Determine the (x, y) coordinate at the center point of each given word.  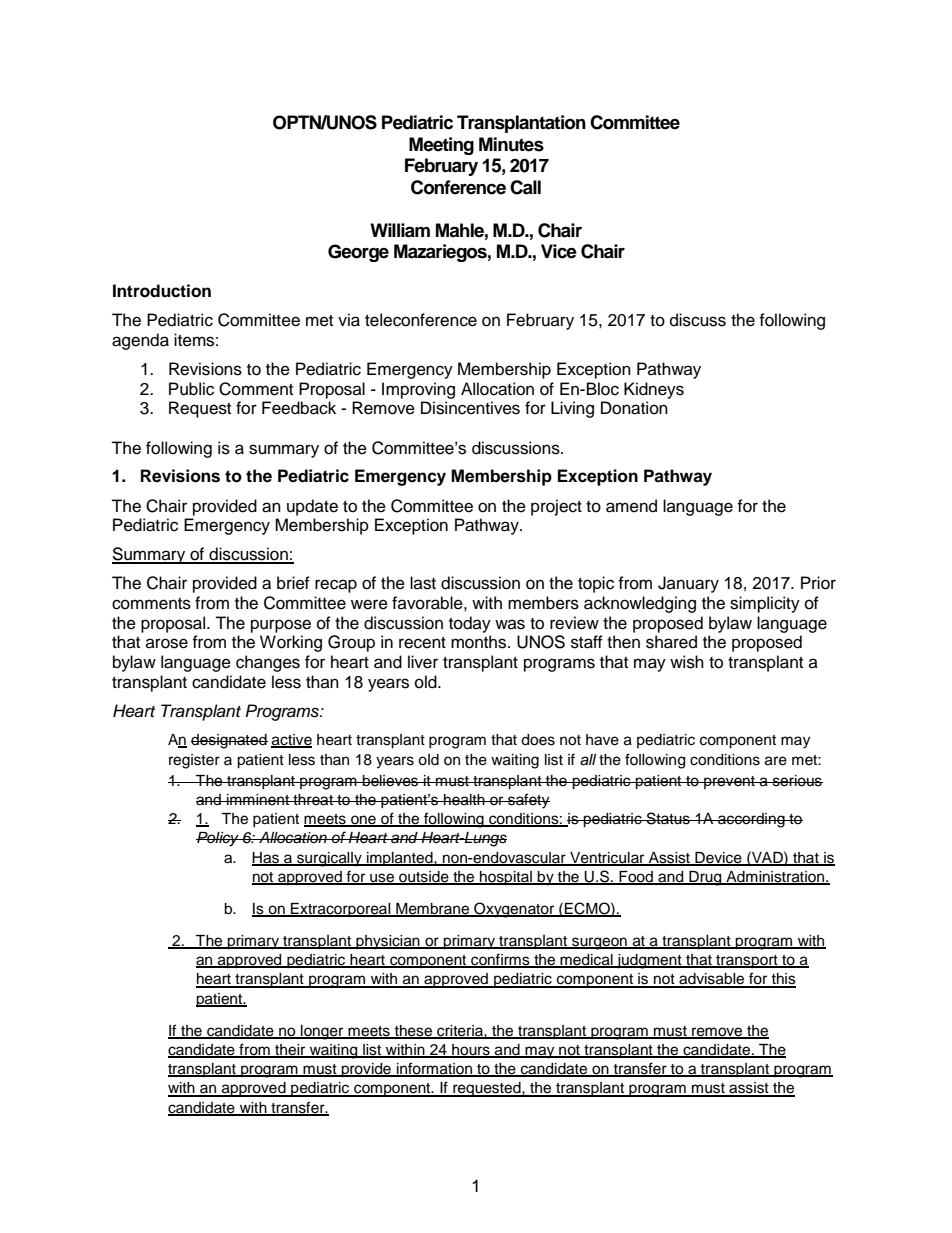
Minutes (511, 144)
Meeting (441, 146)
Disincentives (470, 408)
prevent (729, 782)
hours (471, 1050)
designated (229, 741)
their (290, 1050)
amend (631, 506)
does (538, 740)
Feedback (299, 408)
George (358, 253)
